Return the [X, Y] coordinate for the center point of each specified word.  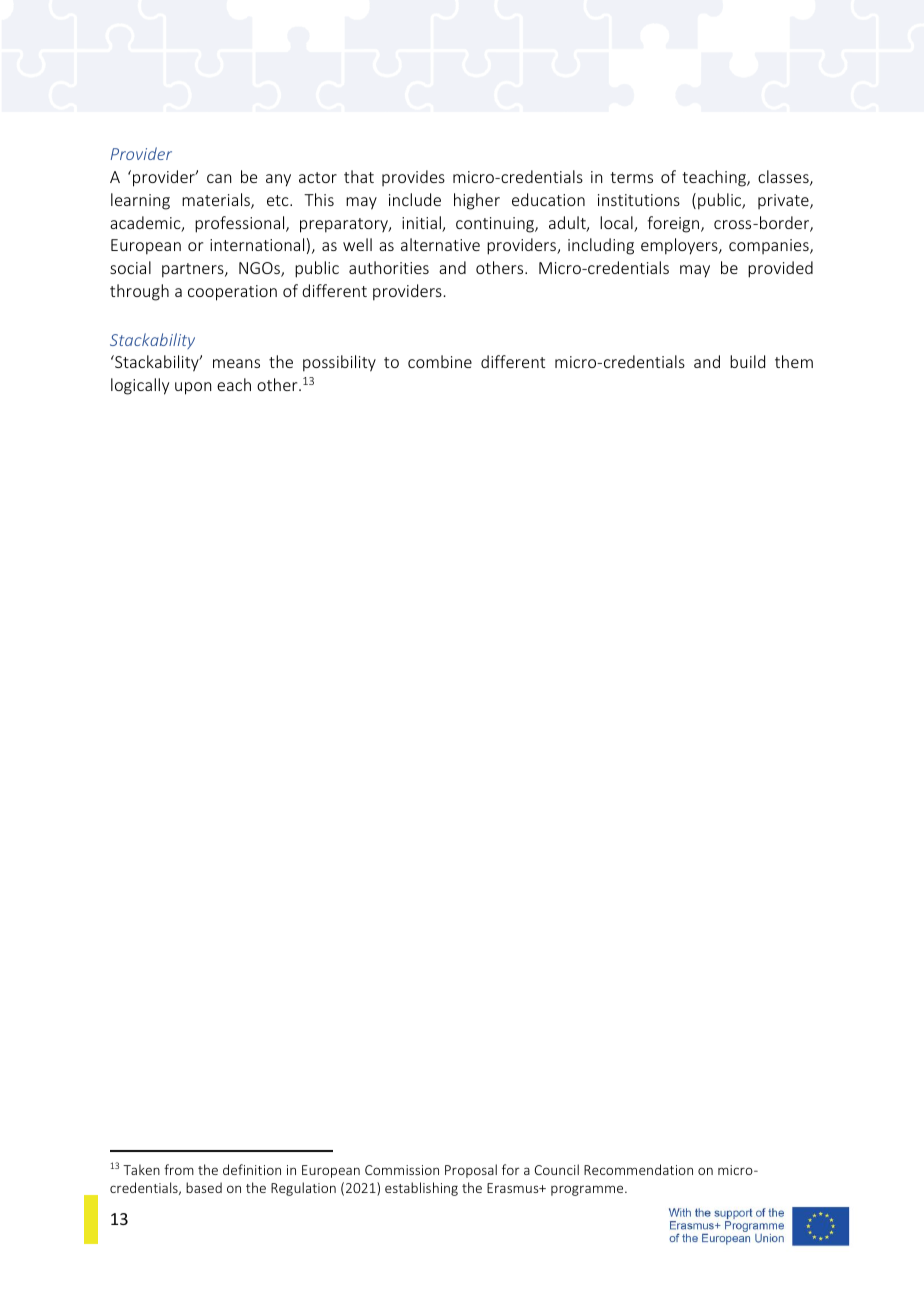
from [179, 1169]
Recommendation [638, 1169]
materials [217, 201]
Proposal [471, 1171]
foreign [674, 224]
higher [477, 201]
